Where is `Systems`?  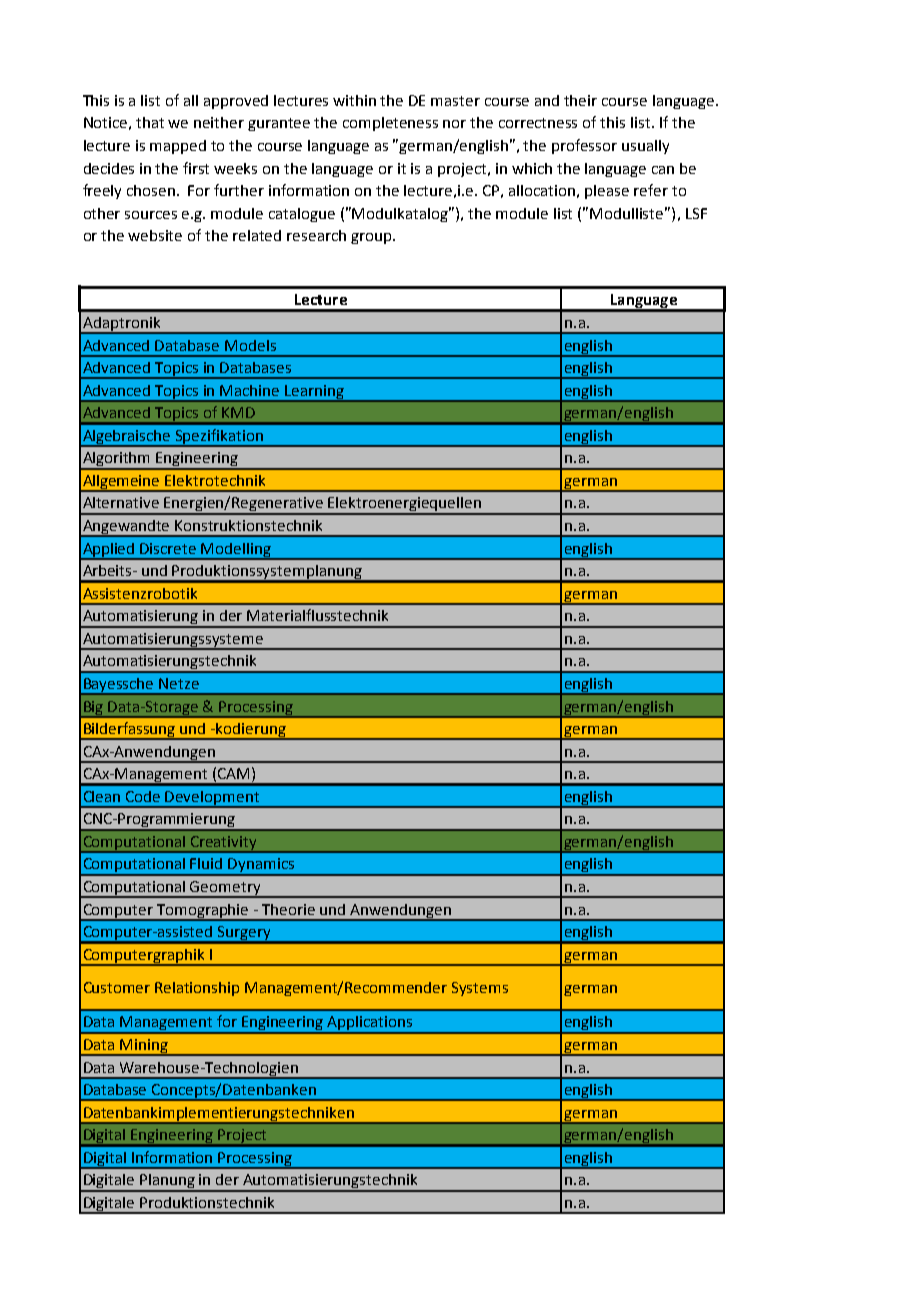 Systems is located at coordinates (480, 989).
